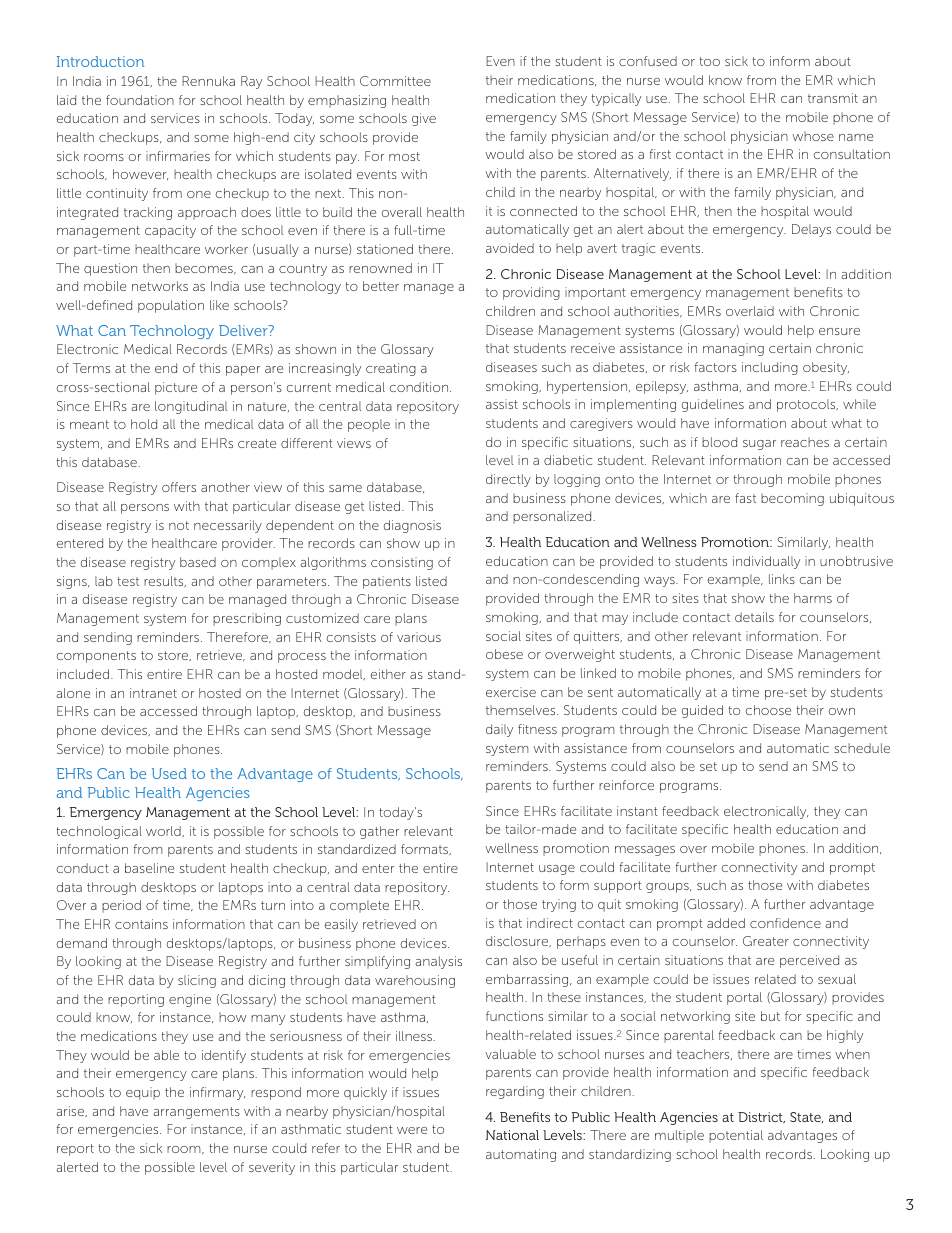  Describe the element at coordinates (557, 870) in the screenshot. I see `usage` at that location.
